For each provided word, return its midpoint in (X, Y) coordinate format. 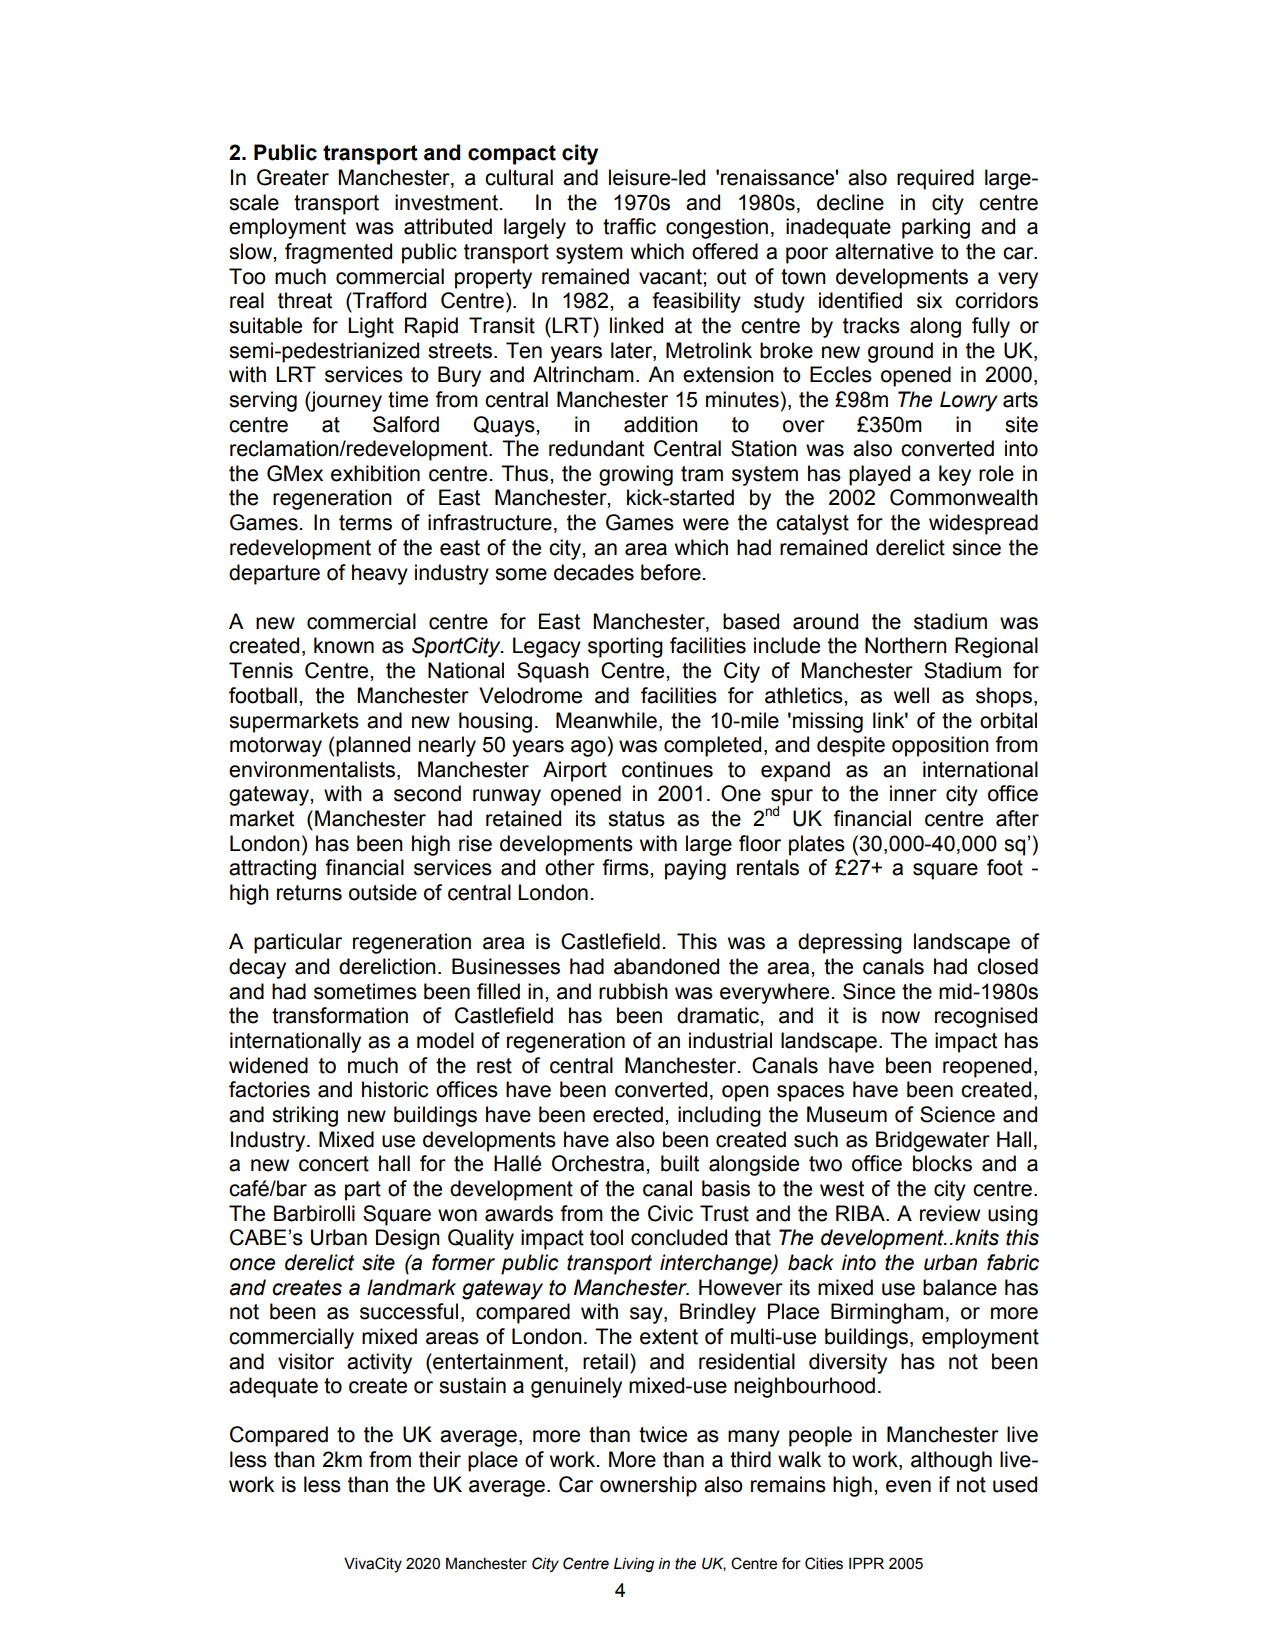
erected (628, 1114)
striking (305, 1116)
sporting (625, 647)
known (344, 645)
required (935, 179)
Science (957, 1114)
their (440, 1459)
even (908, 1486)
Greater (293, 177)
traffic (629, 226)
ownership (648, 1486)
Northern (906, 645)
